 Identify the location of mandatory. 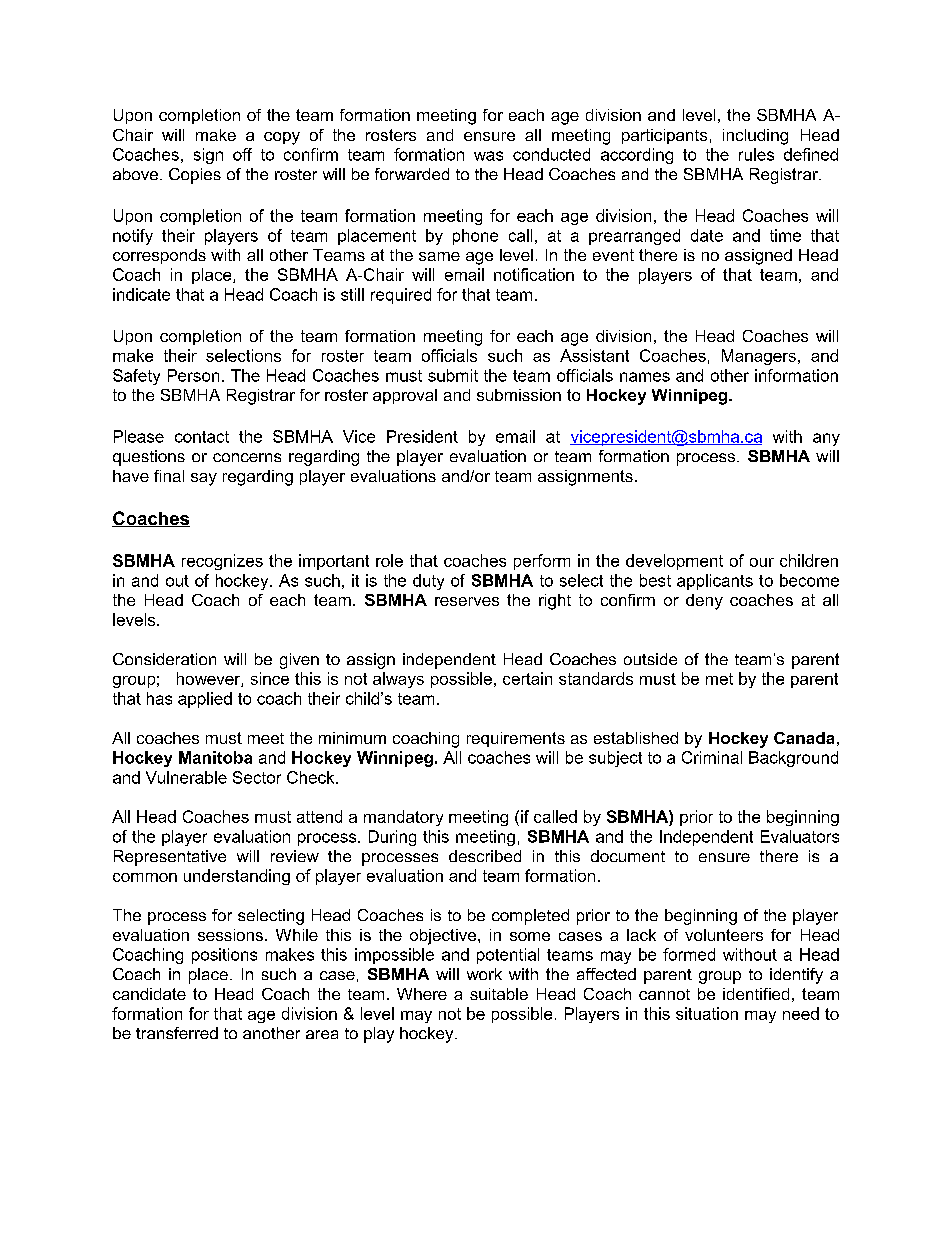
(403, 818).
